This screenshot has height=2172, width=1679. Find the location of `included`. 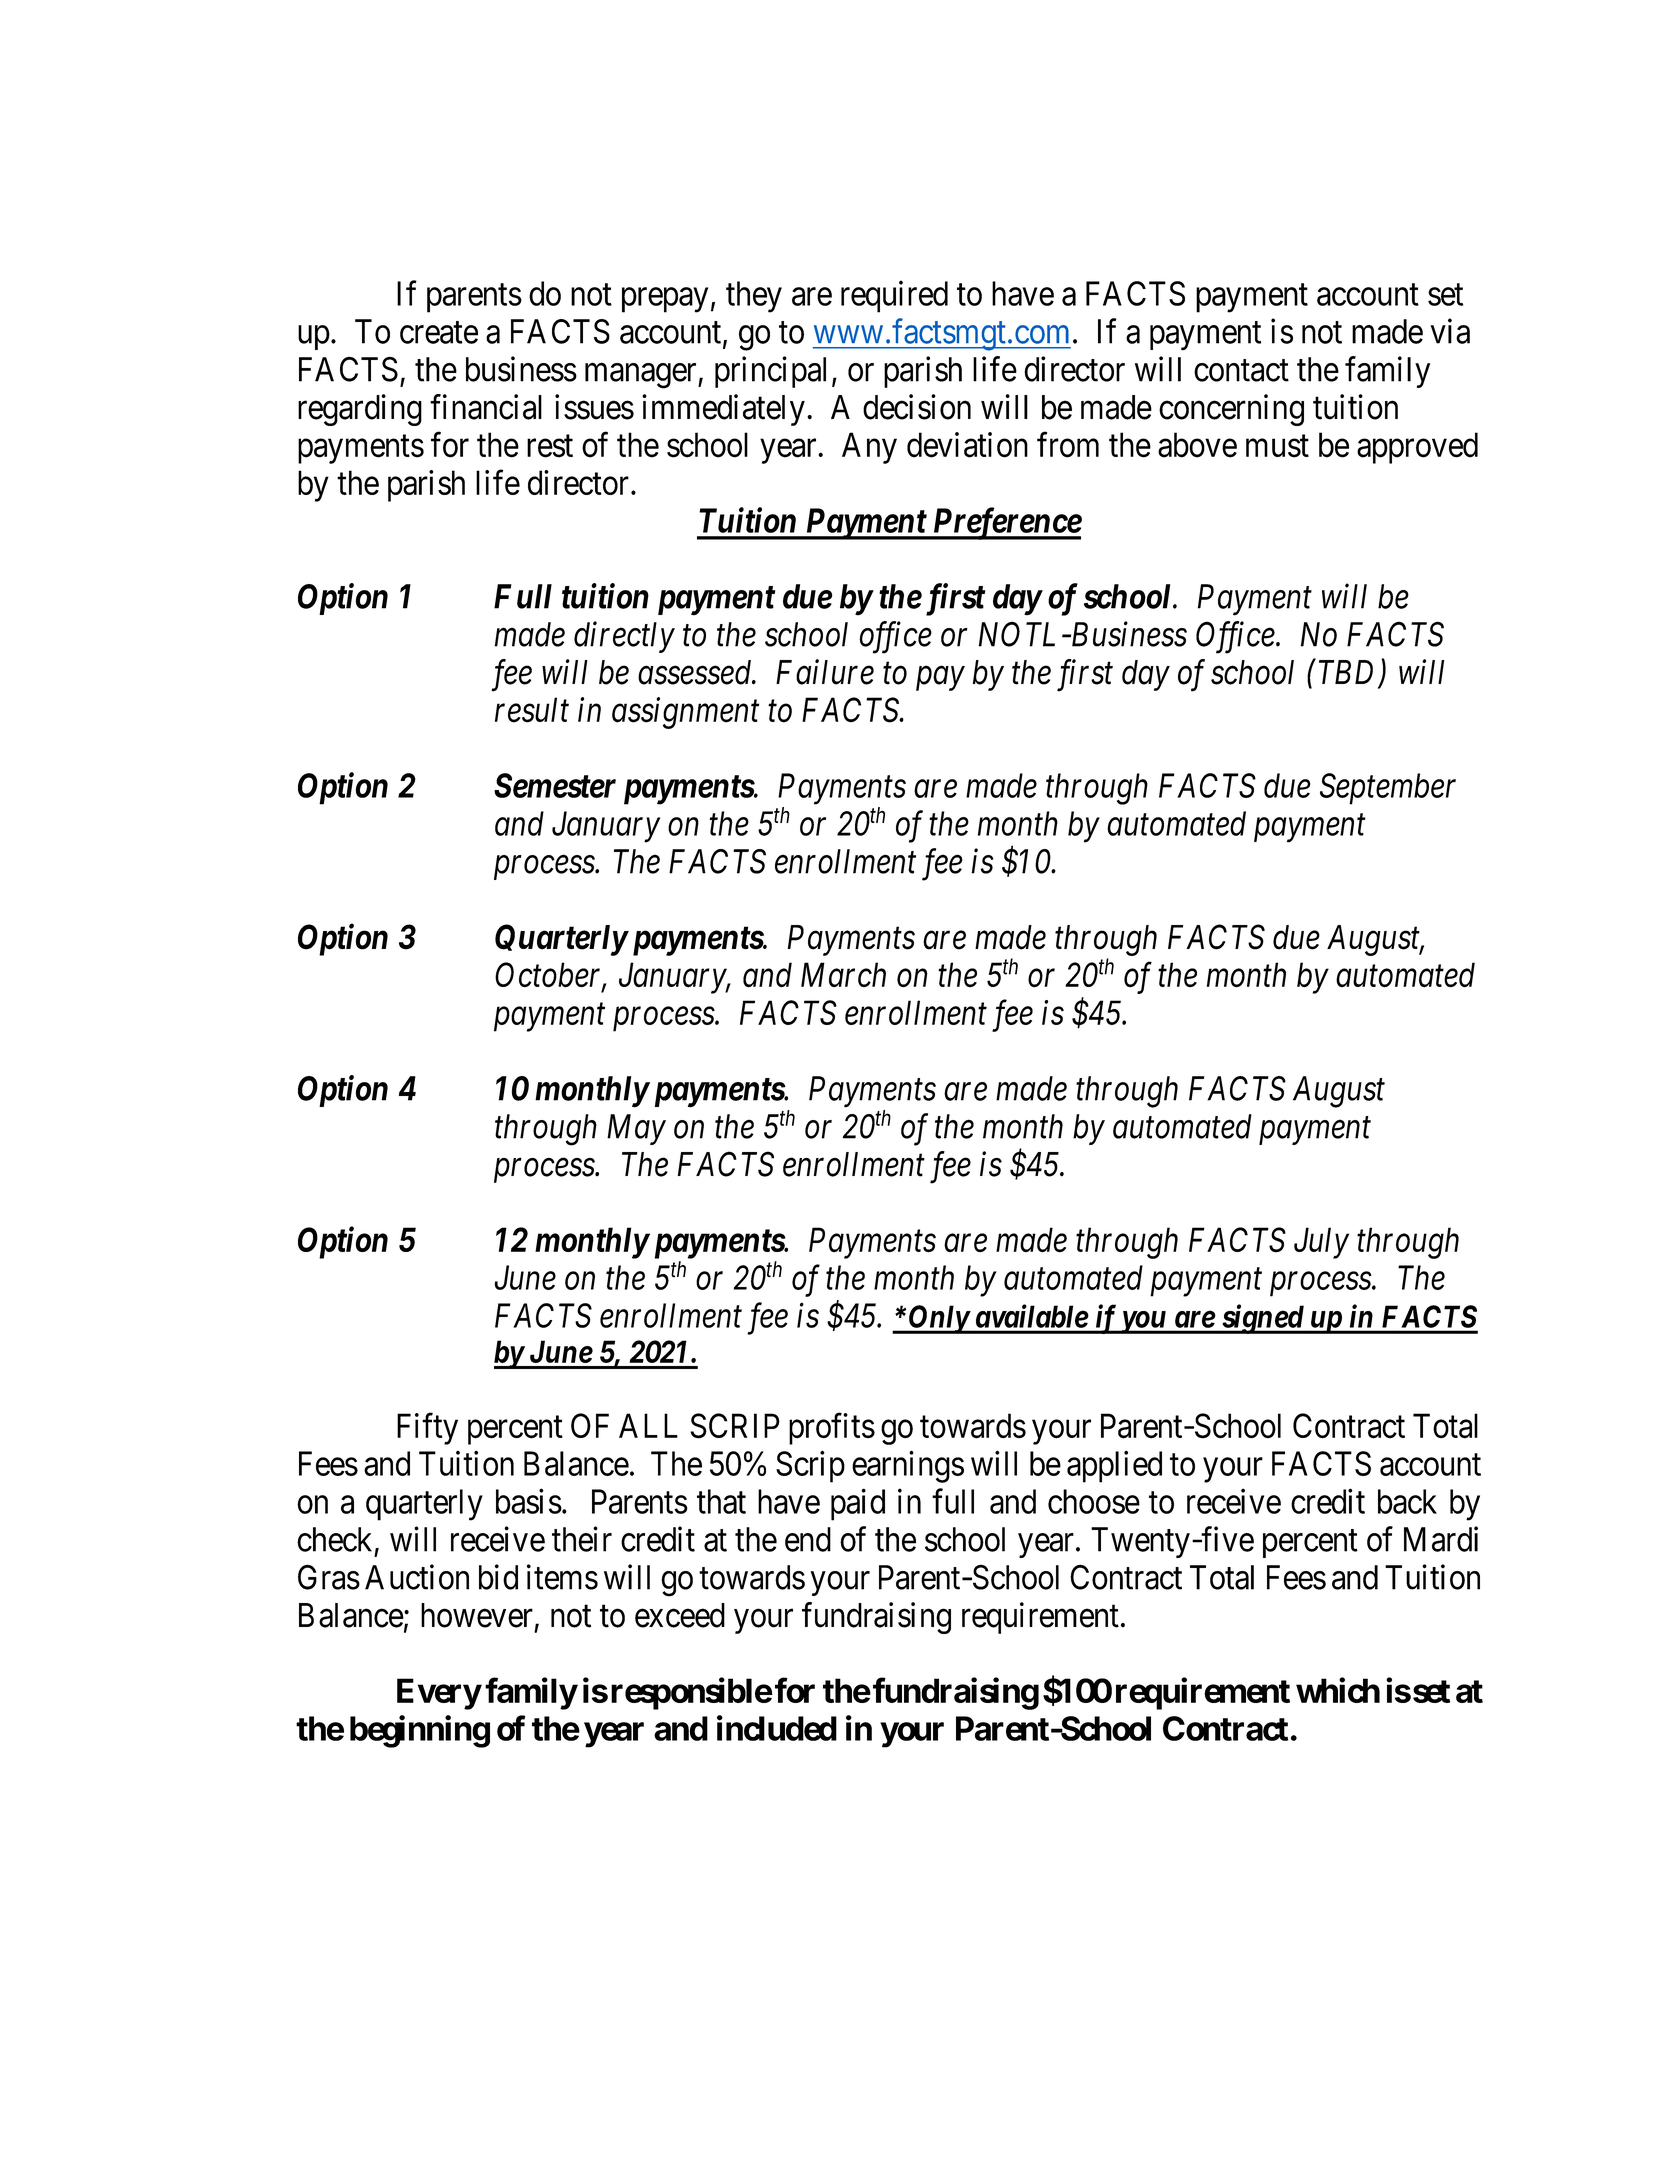

included is located at coordinates (777, 1728).
